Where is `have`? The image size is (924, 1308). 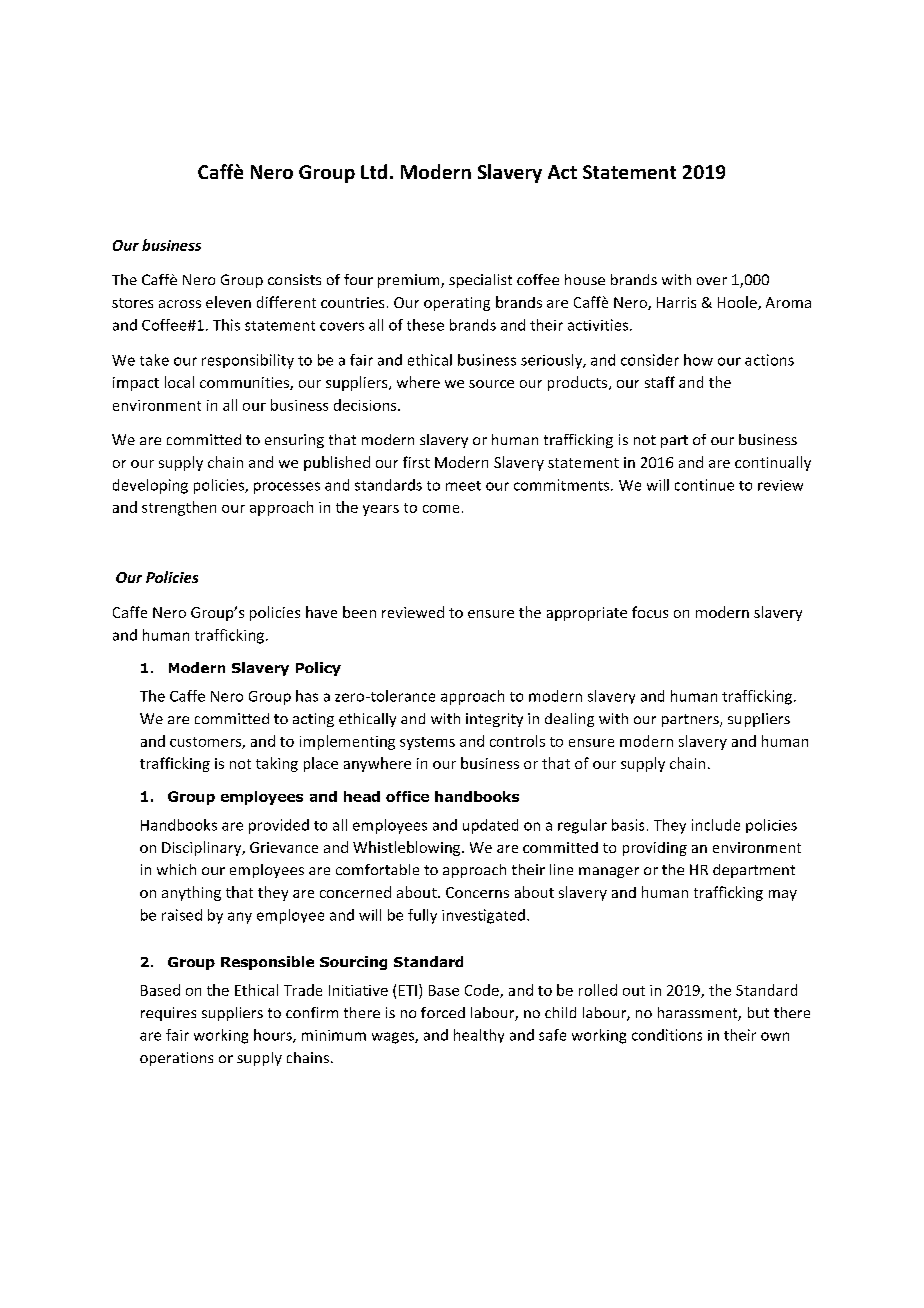 have is located at coordinates (321, 612).
